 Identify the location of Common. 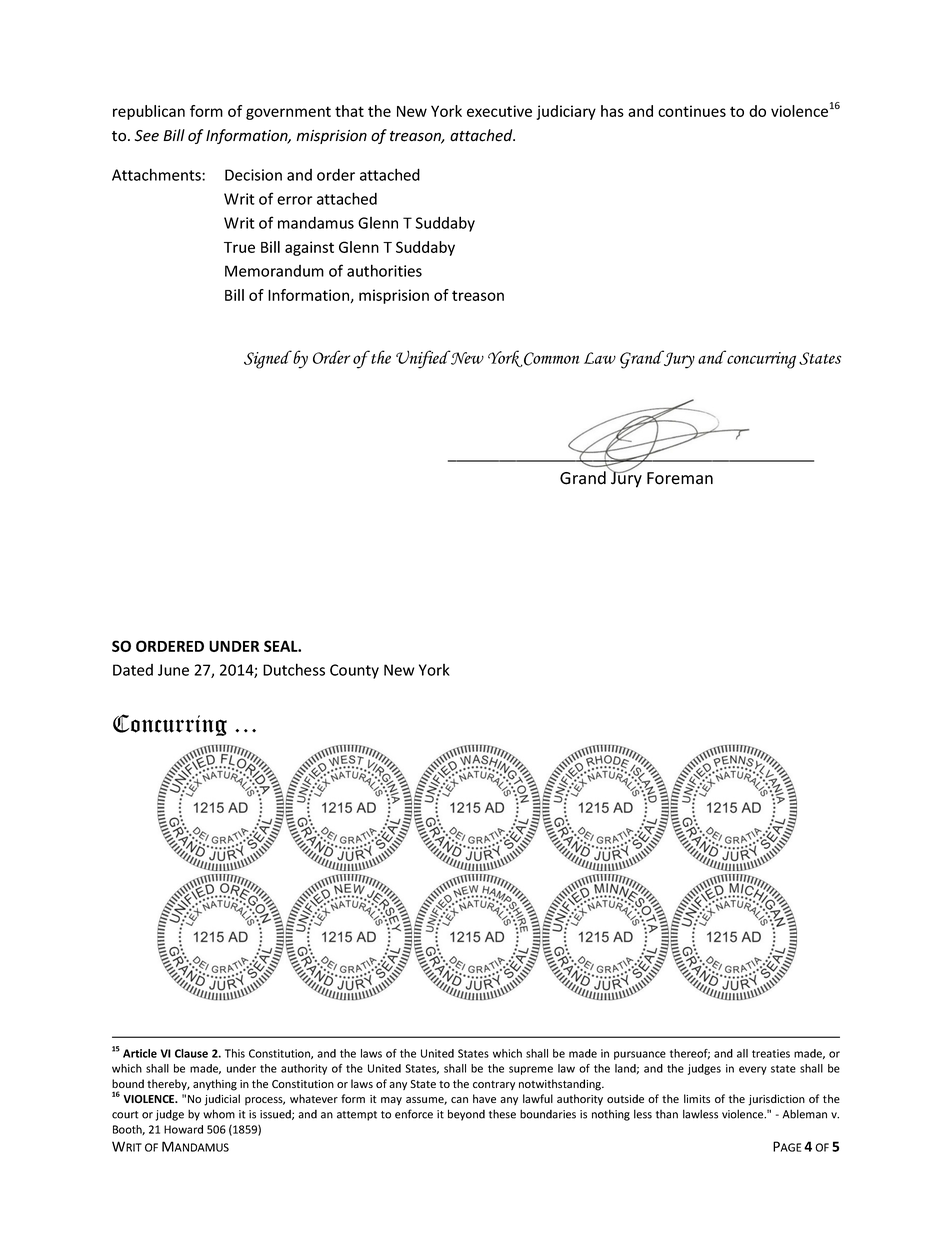
(550, 359).
